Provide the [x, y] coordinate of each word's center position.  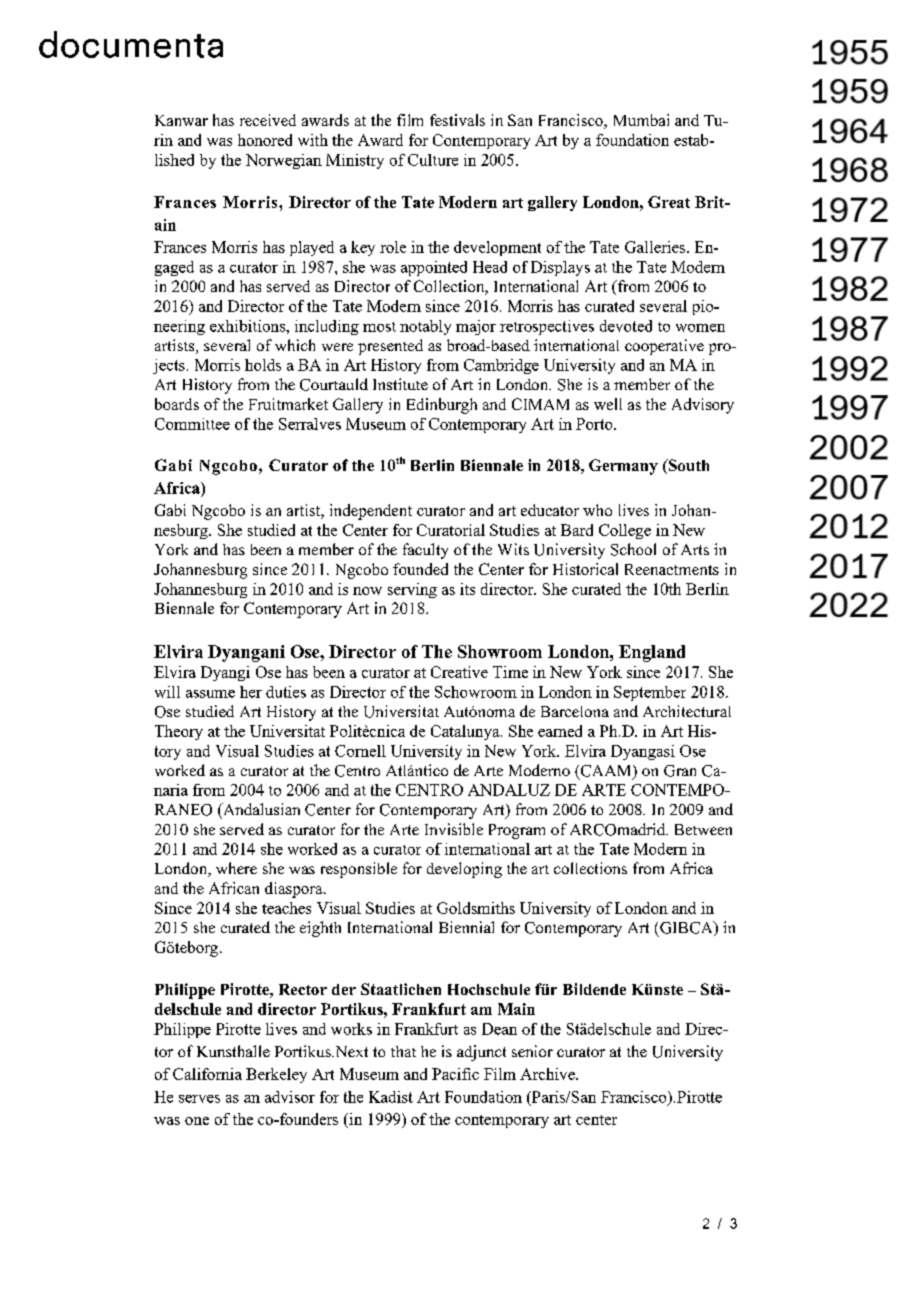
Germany [623, 467]
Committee [192, 424]
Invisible [454, 829]
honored [265, 140]
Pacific [455, 1074]
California [207, 1074]
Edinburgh [442, 406]
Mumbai [641, 120]
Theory [179, 732]
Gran [680, 771]
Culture [433, 160]
